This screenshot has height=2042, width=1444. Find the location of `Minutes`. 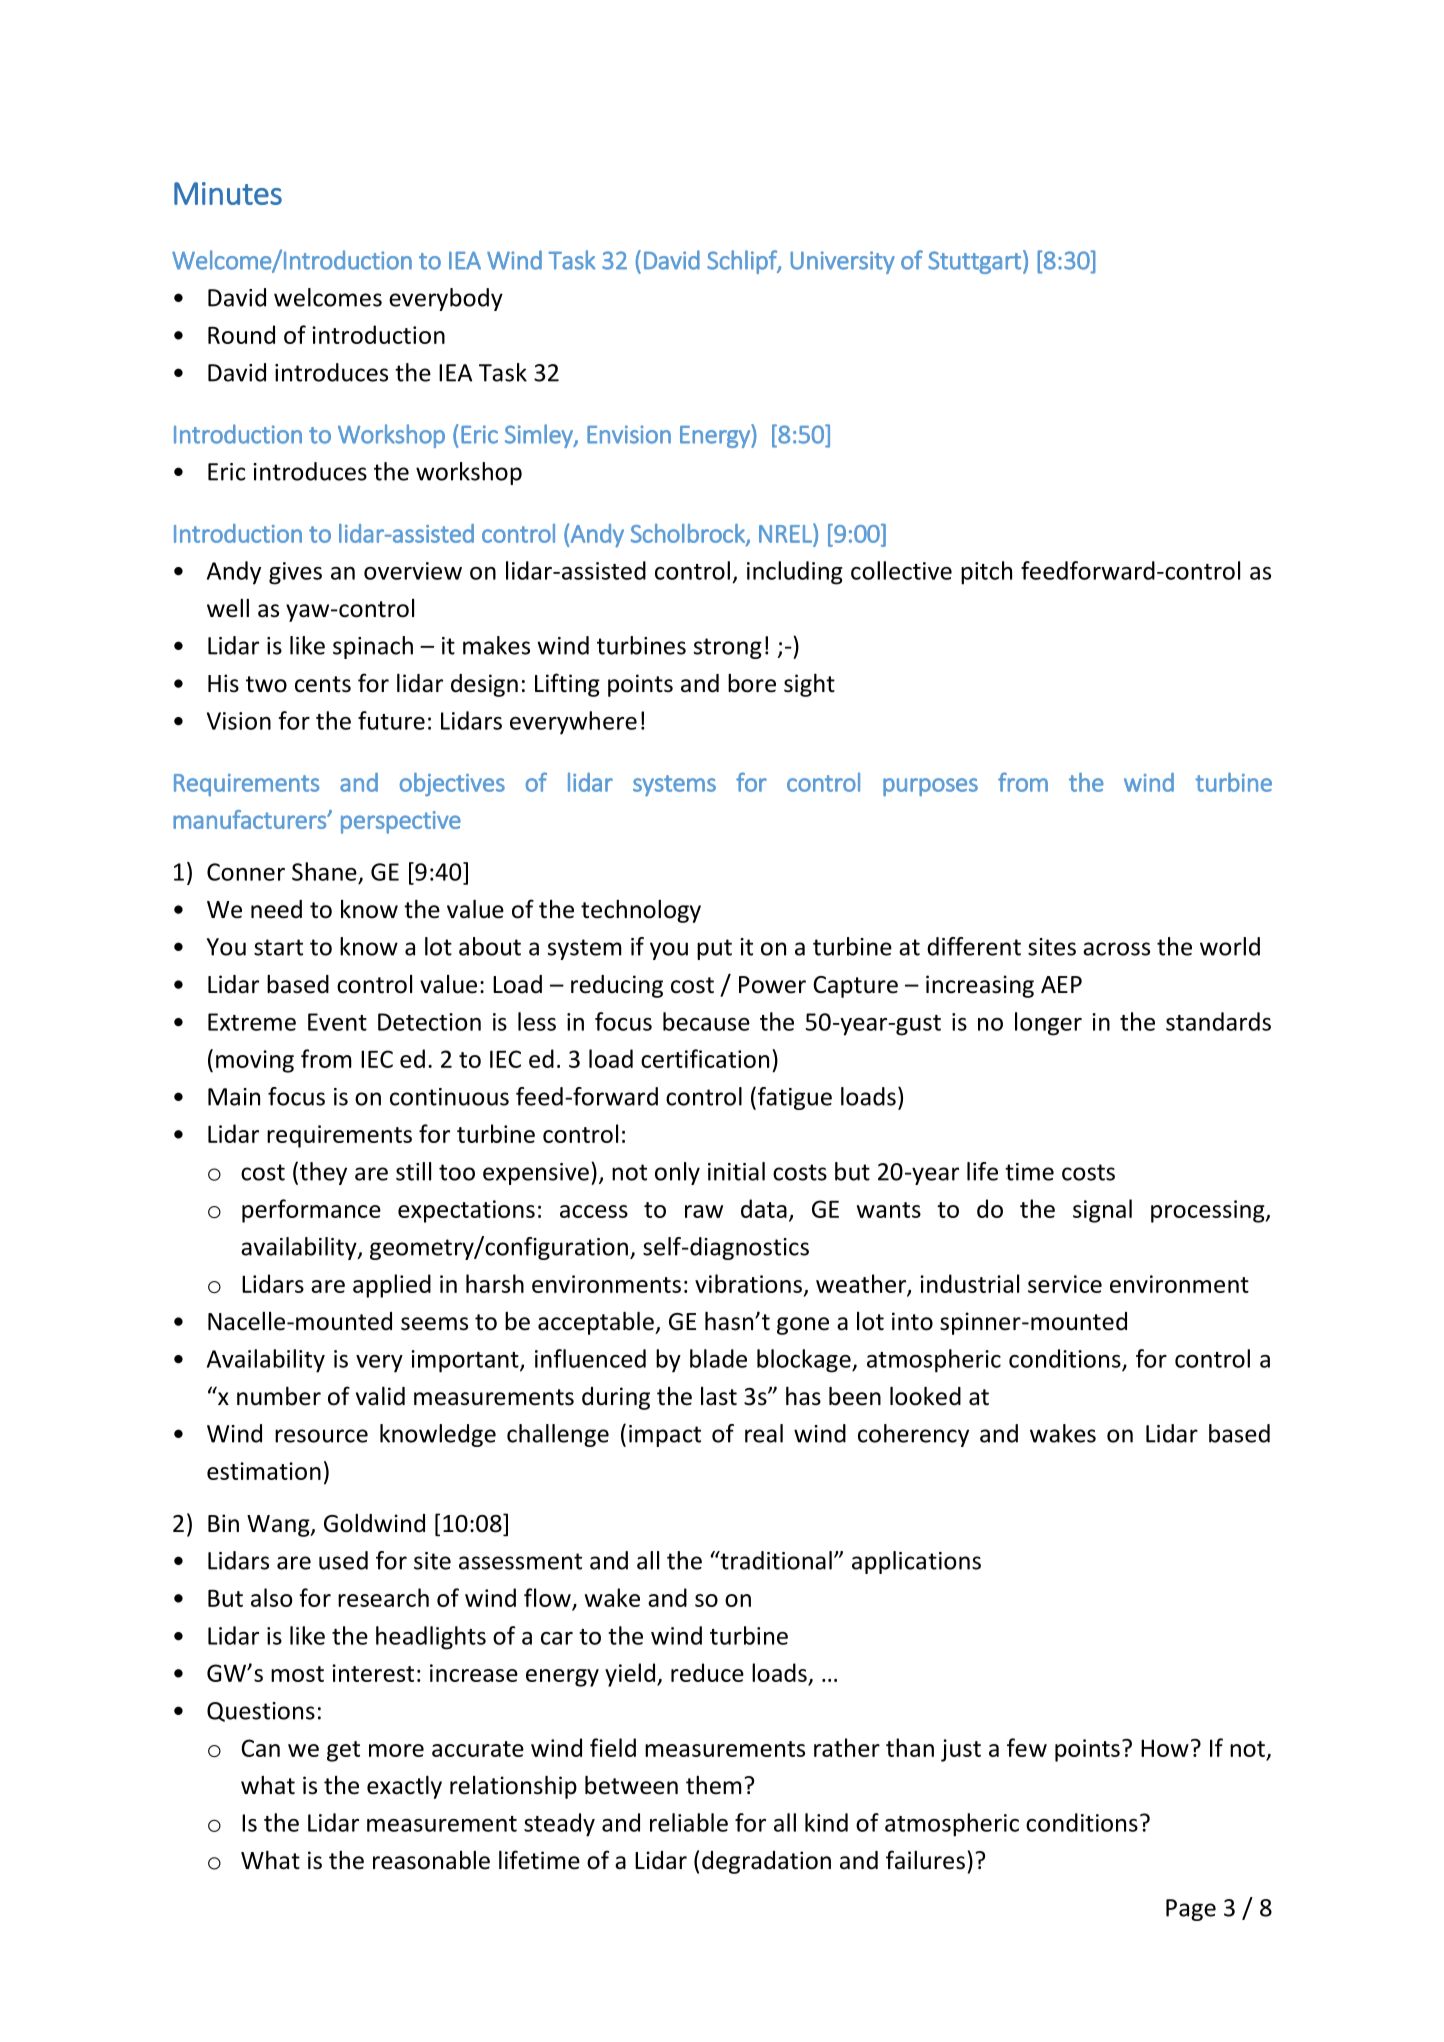

Minutes is located at coordinates (228, 193).
